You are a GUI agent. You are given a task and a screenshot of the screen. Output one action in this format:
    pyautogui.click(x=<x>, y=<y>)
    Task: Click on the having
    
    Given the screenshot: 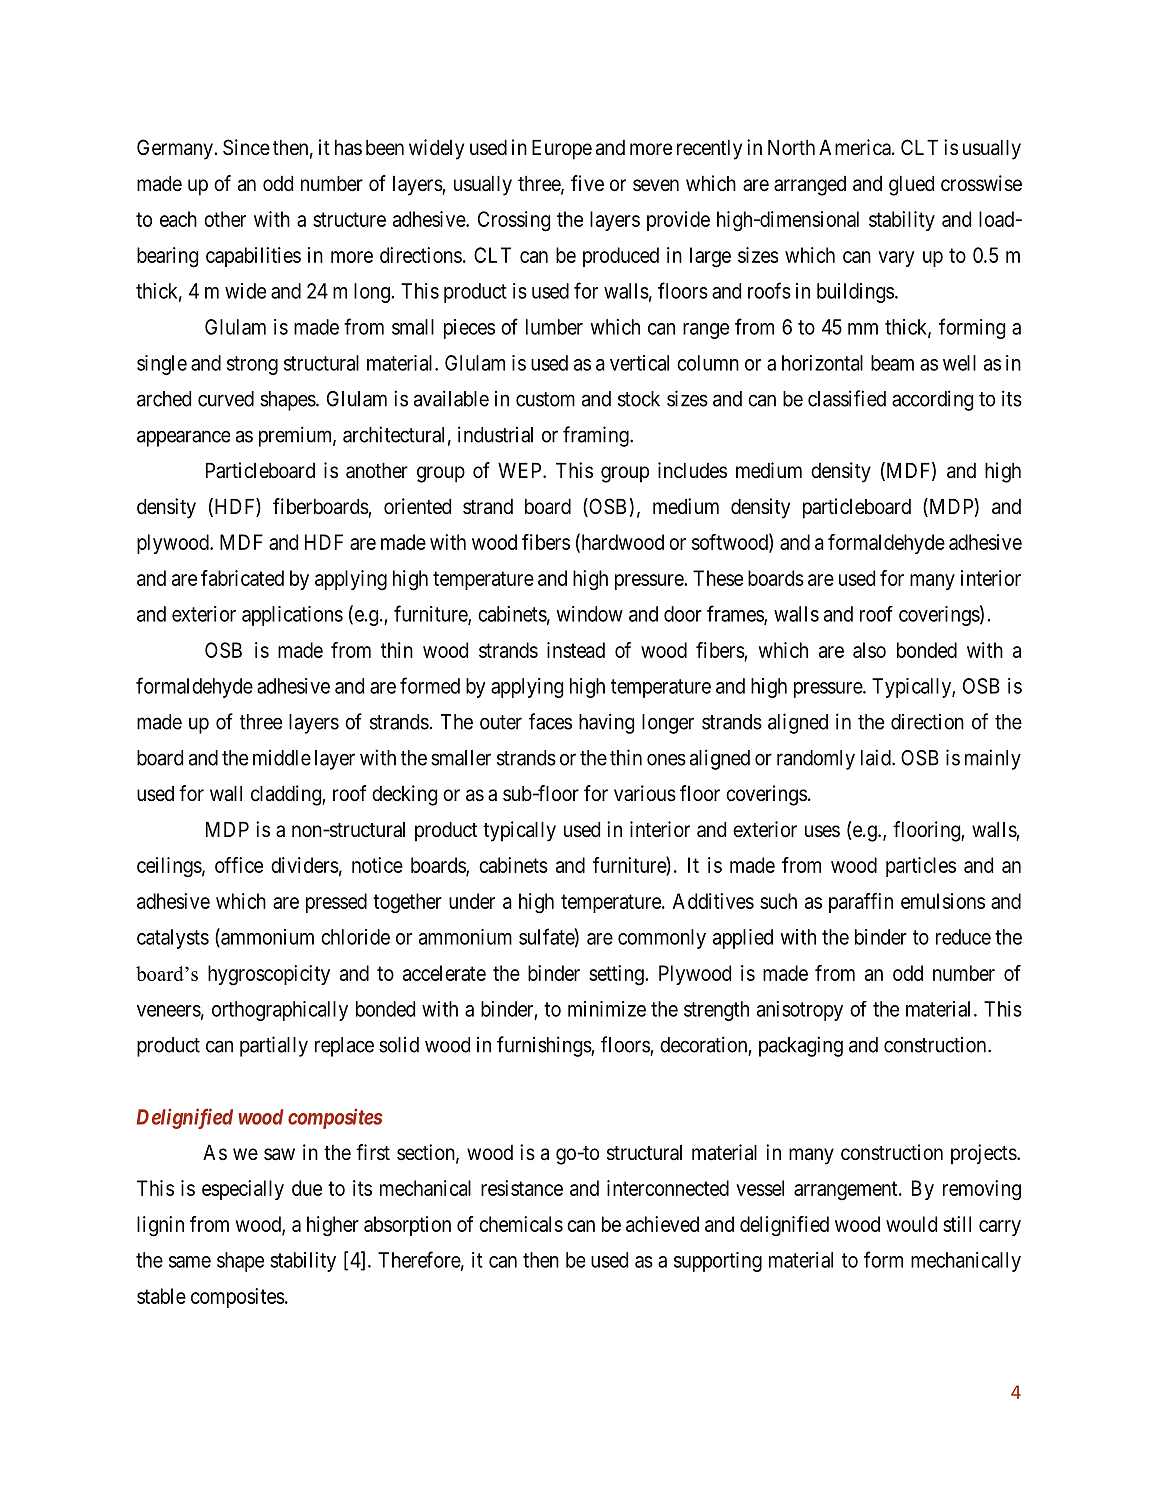 What is the action you would take?
    pyautogui.click(x=606, y=723)
